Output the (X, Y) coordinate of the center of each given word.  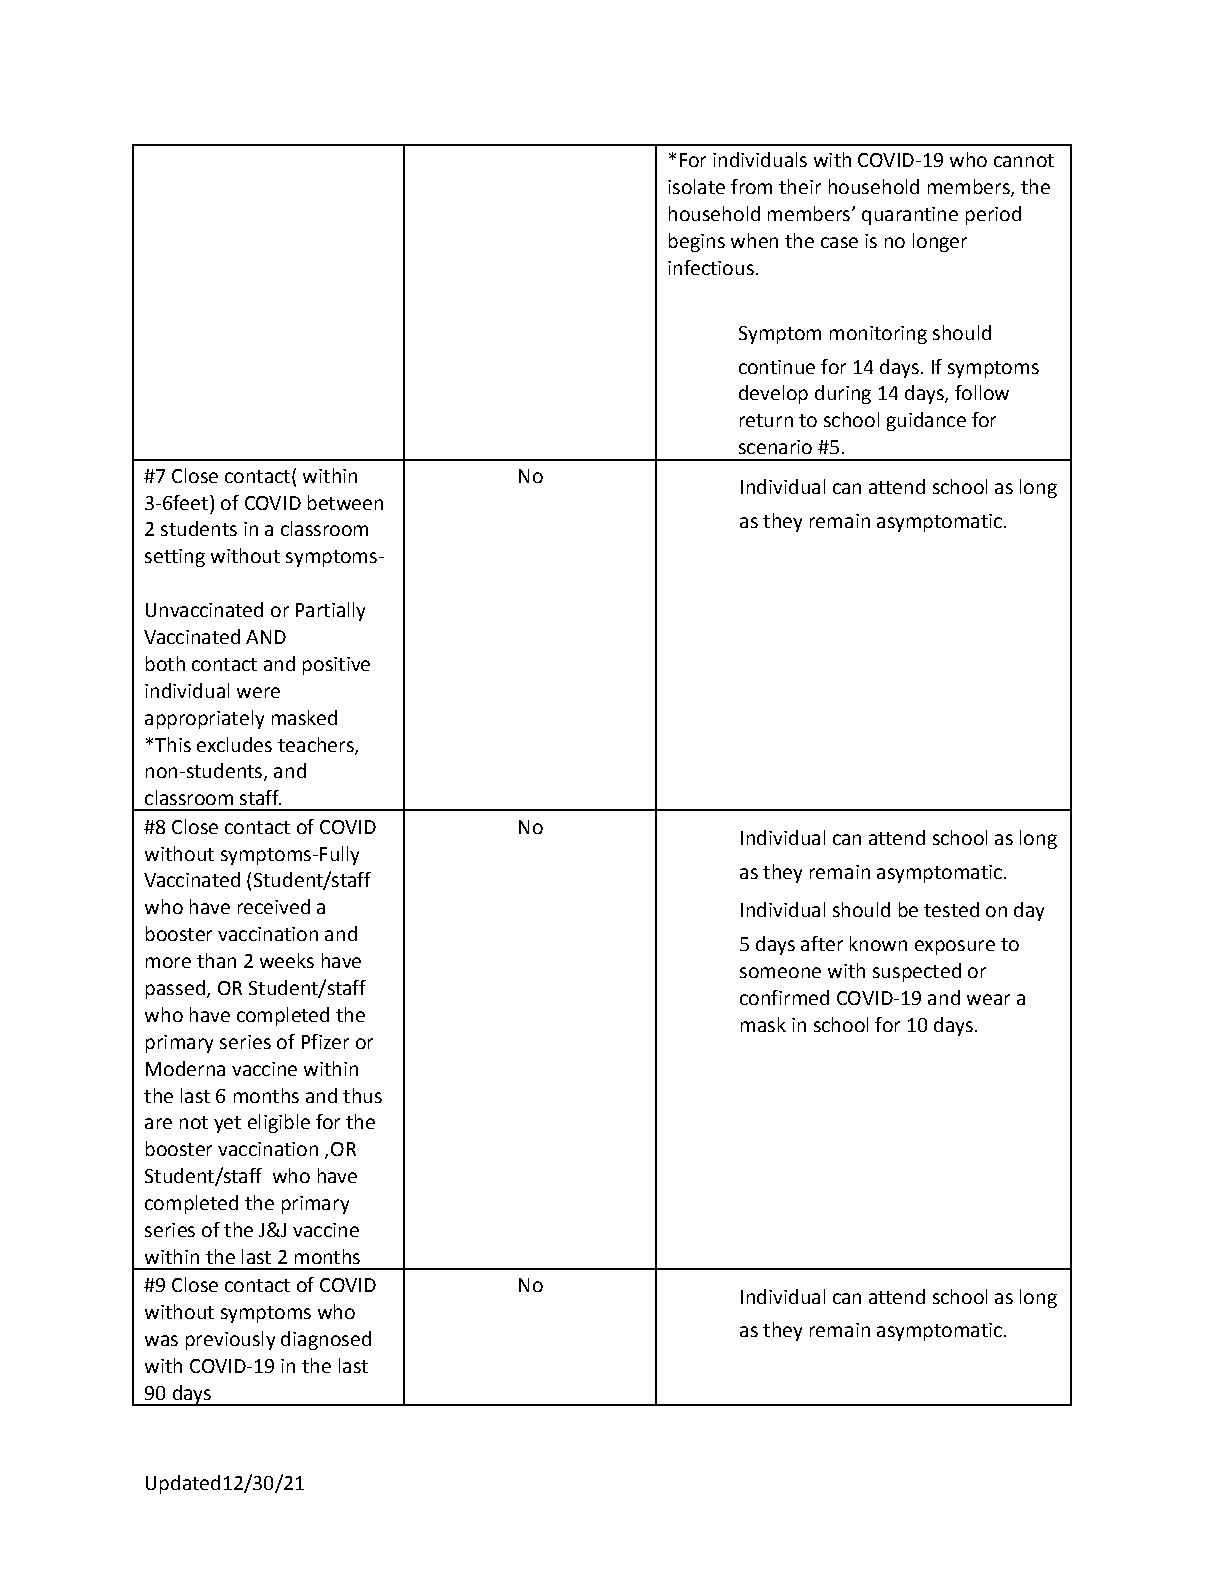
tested (951, 909)
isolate (696, 186)
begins (697, 242)
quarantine (910, 216)
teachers (317, 745)
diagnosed (326, 1340)
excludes (234, 744)
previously (230, 1340)
